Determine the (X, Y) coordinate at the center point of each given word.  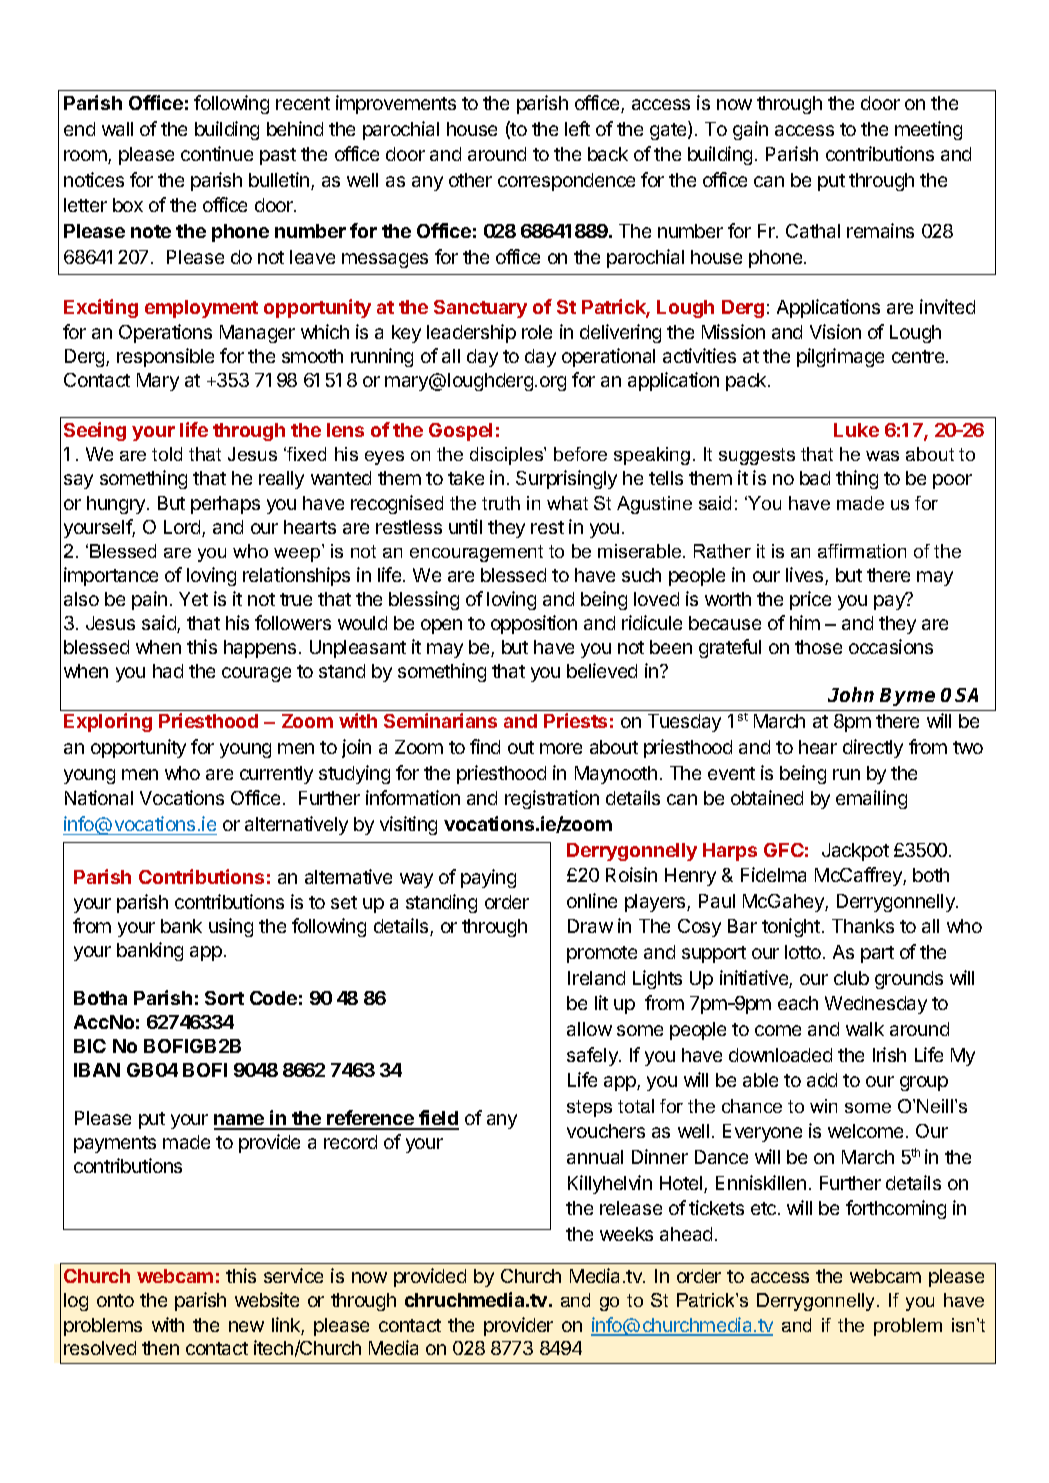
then (160, 1348)
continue (217, 153)
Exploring (108, 722)
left (577, 128)
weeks (626, 1234)
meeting (928, 130)
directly (873, 748)
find (485, 746)
